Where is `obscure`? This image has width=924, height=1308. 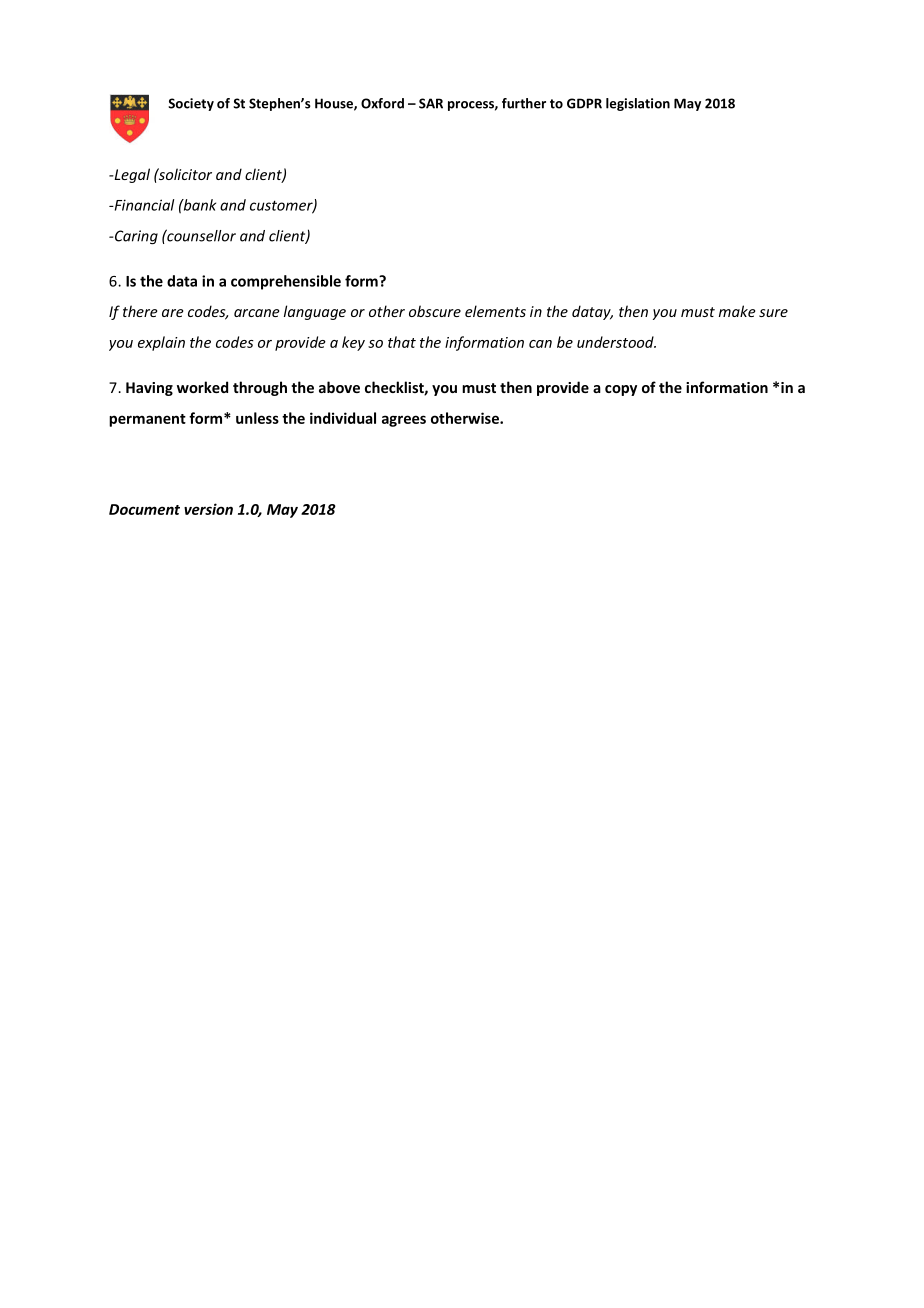
obscure is located at coordinates (435, 311).
